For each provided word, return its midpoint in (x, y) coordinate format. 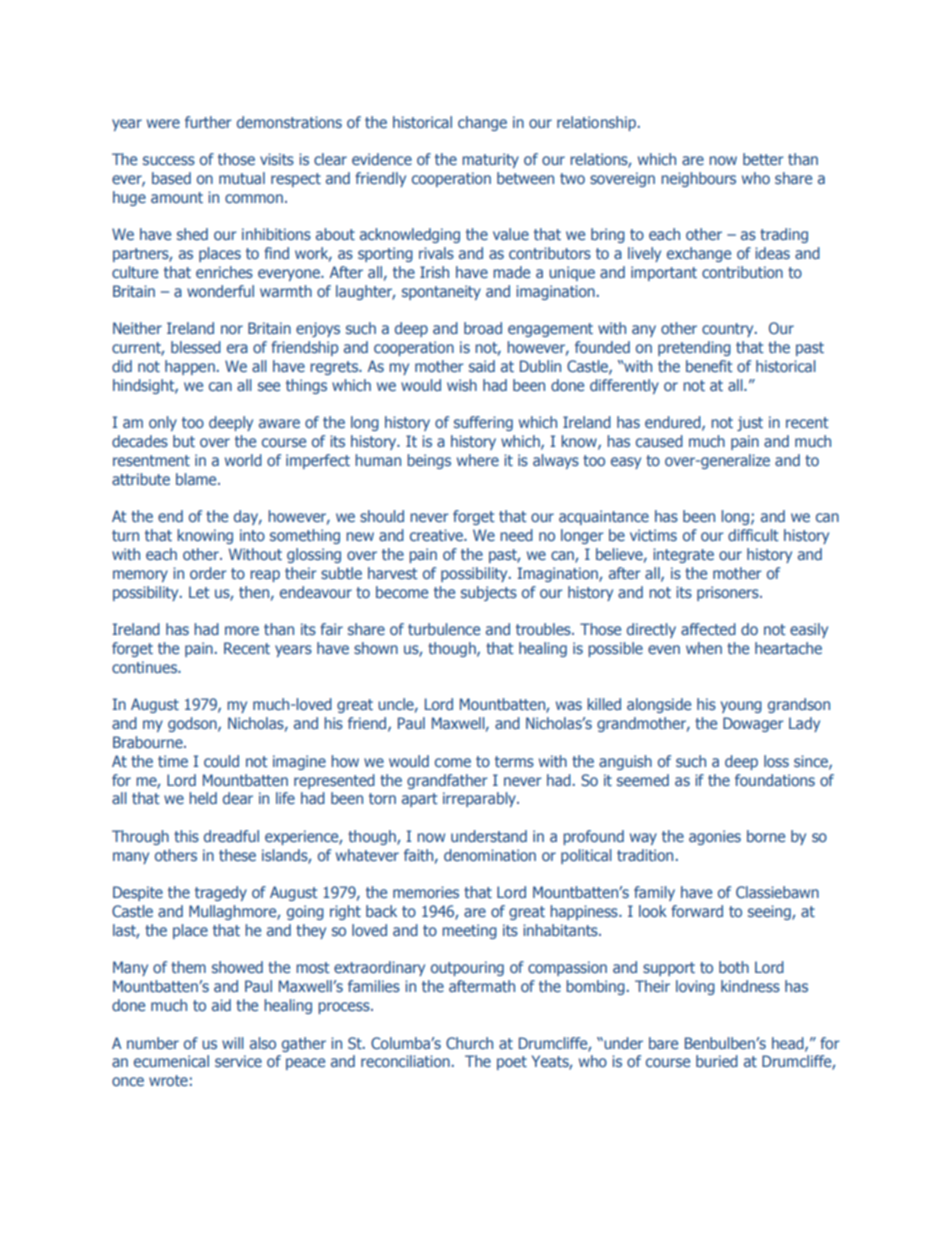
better (763, 159)
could (221, 761)
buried (717, 1061)
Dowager (753, 724)
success (169, 160)
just (750, 423)
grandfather (447, 781)
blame (197, 479)
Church (469, 1043)
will (233, 1043)
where (478, 460)
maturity (490, 160)
